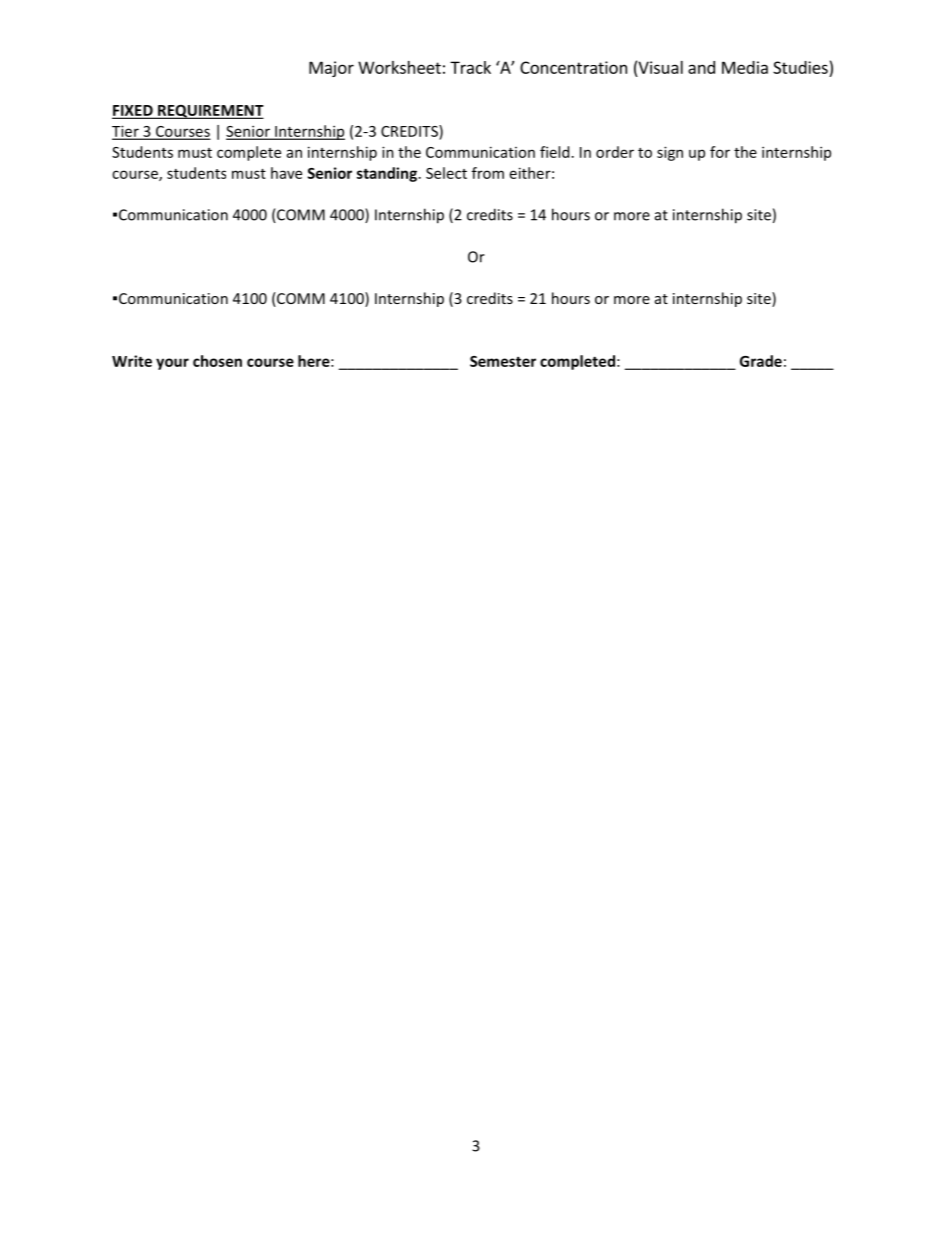 This screenshot has width=952, height=1233. What do you see at coordinates (446, 173) in the screenshot?
I see `Select` at bounding box center [446, 173].
